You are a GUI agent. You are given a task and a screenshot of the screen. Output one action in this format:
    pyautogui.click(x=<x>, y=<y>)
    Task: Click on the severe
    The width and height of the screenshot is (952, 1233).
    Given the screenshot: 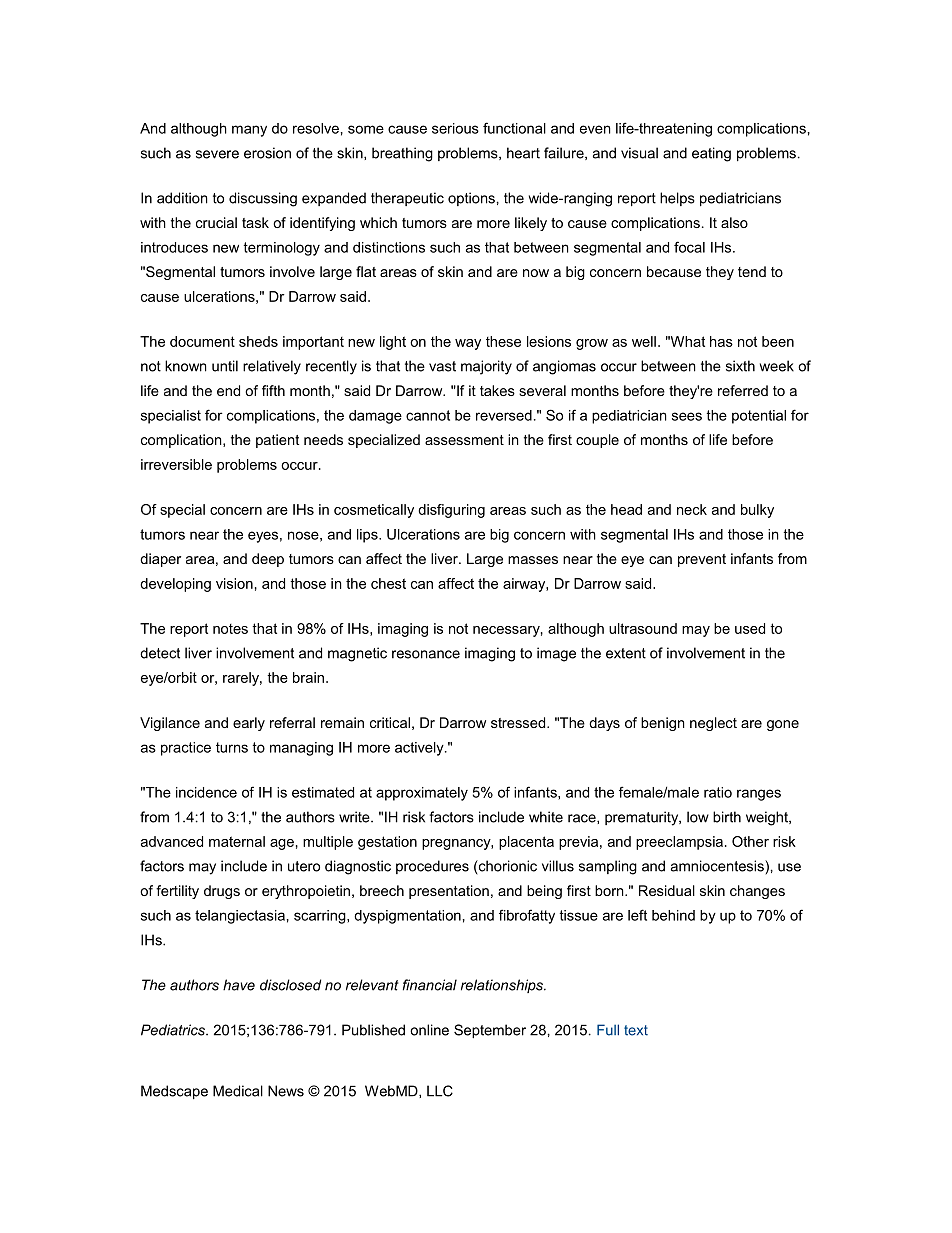 What is the action you would take?
    pyautogui.click(x=217, y=154)
